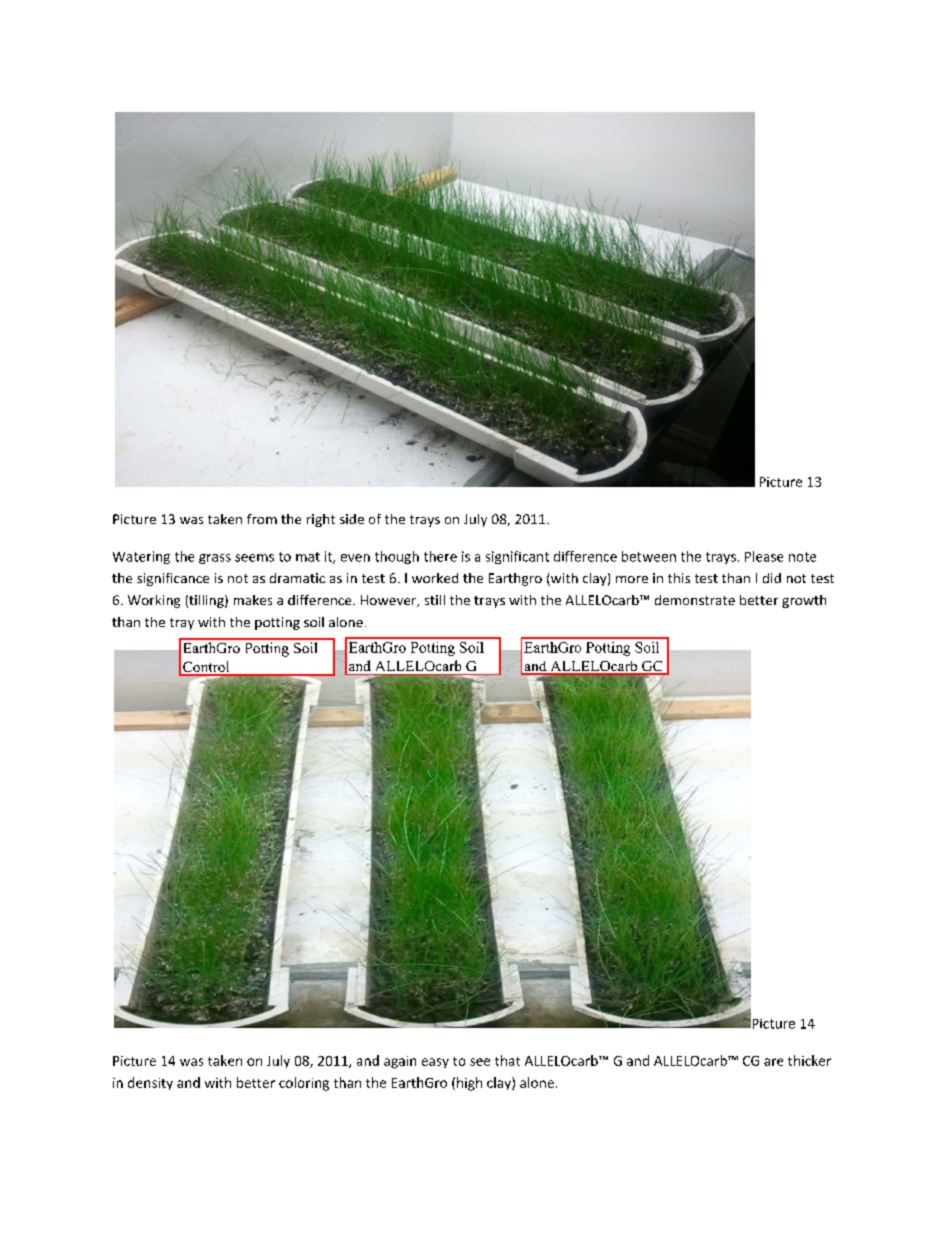  I want to click on However, so click(390, 601).
